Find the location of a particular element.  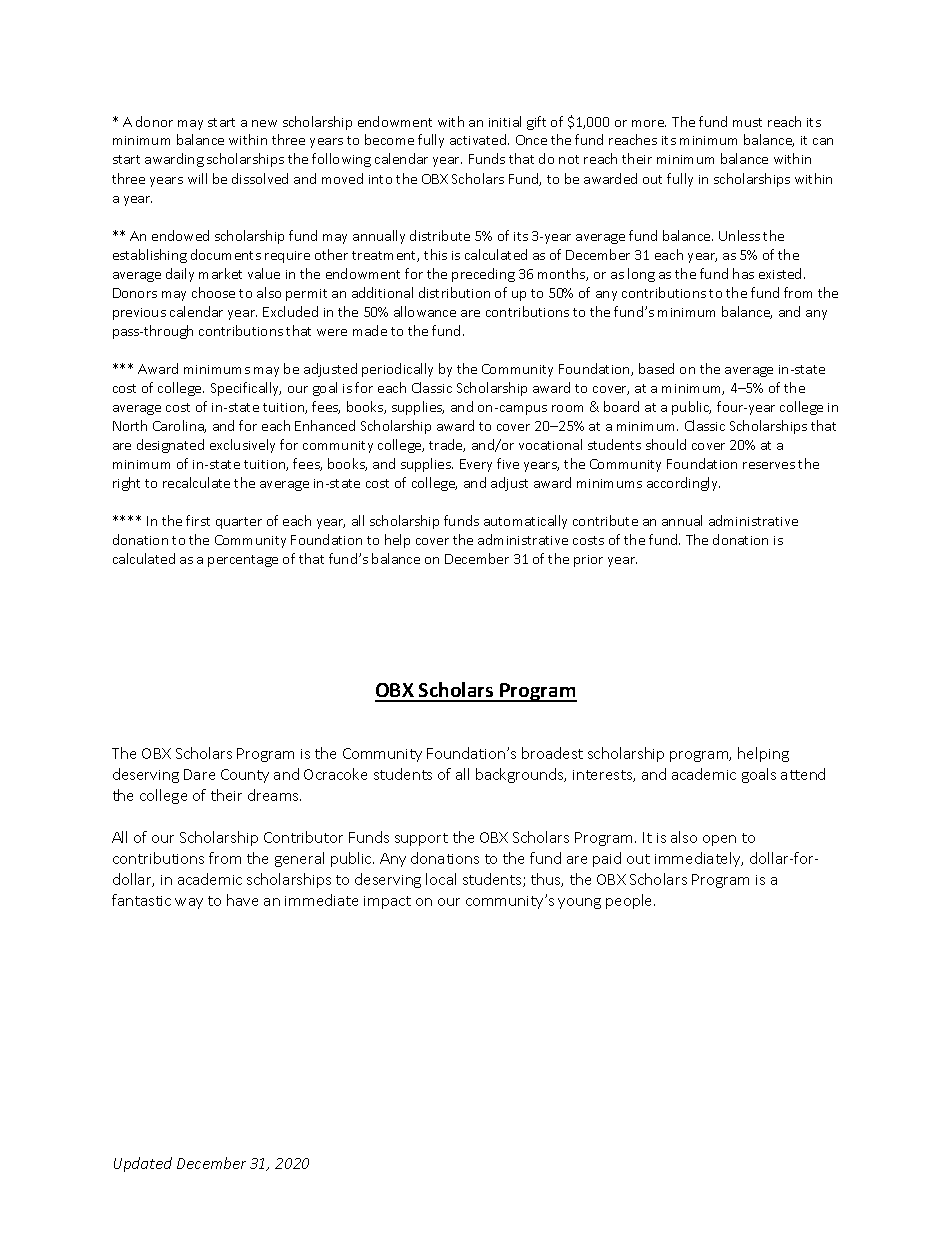

impact is located at coordinates (387, 902).
